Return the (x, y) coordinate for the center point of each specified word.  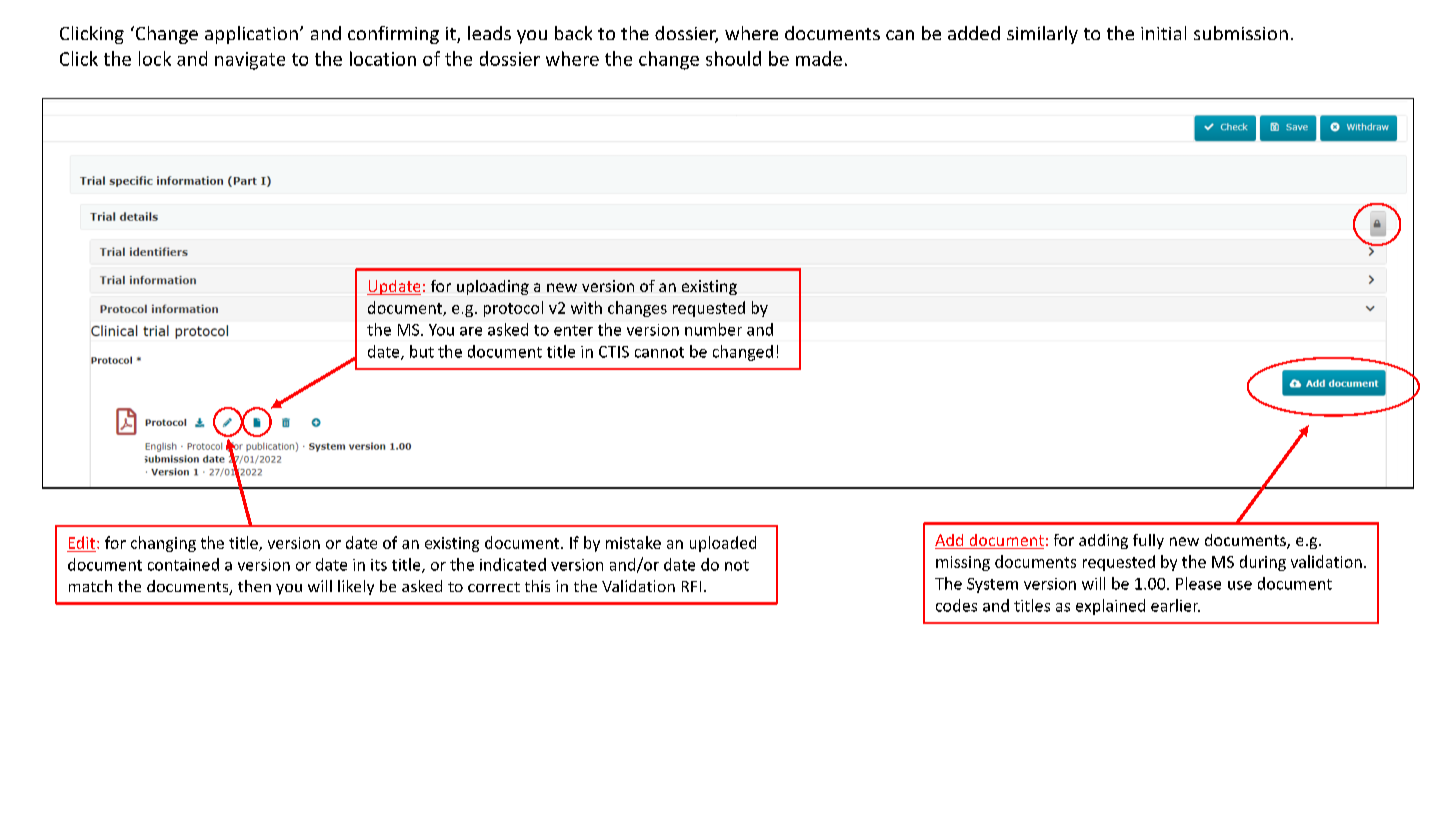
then (254, 586)
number (713, 329)
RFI (691, 586)
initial (1163, 33)
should (733, 58)
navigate (250, 61)
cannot (659, 352)
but (422, 351)
